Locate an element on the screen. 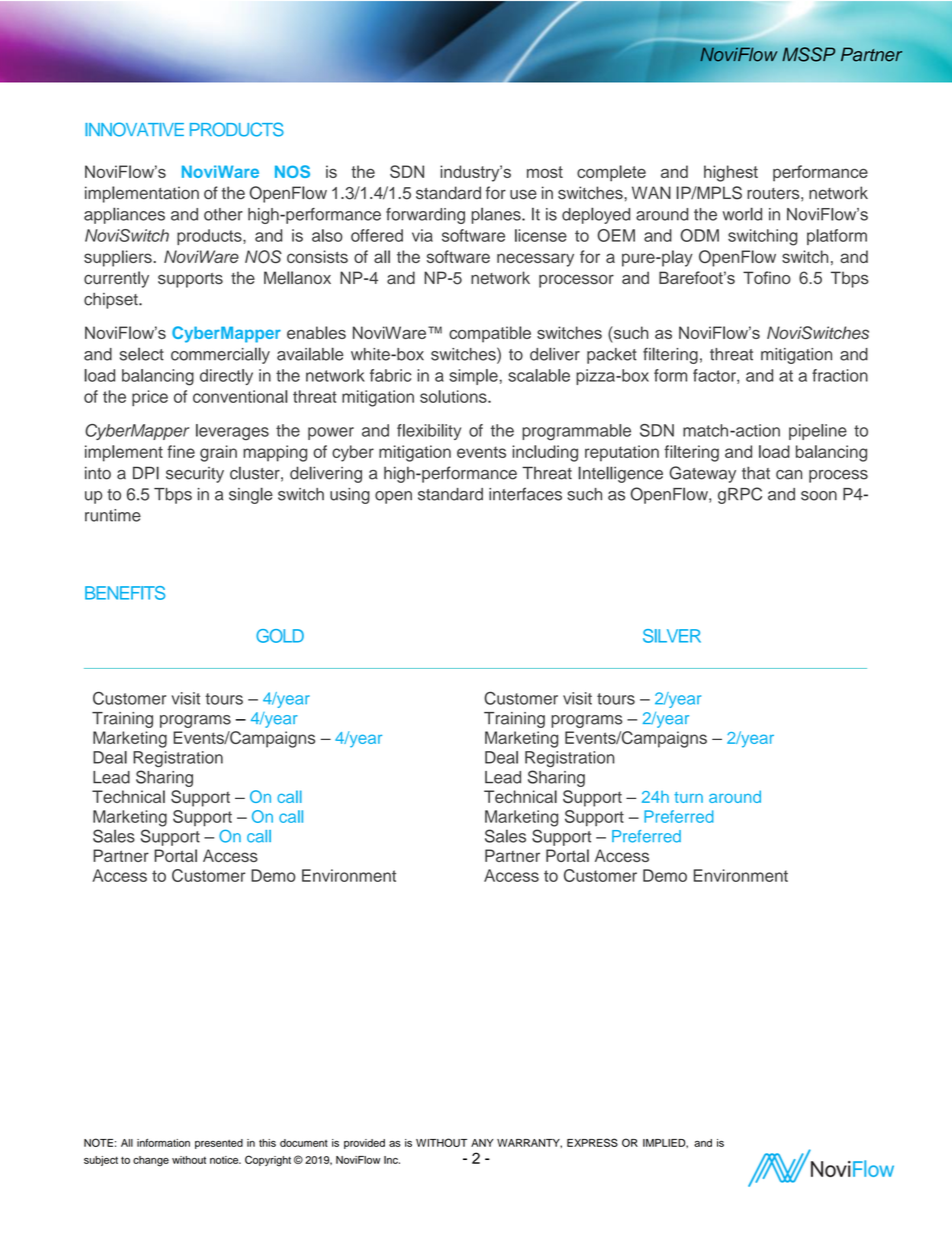 Image resolution: width=952 pixels, height=1233 pixels. INNOVATIVE is located at coordinates (134, 129).
